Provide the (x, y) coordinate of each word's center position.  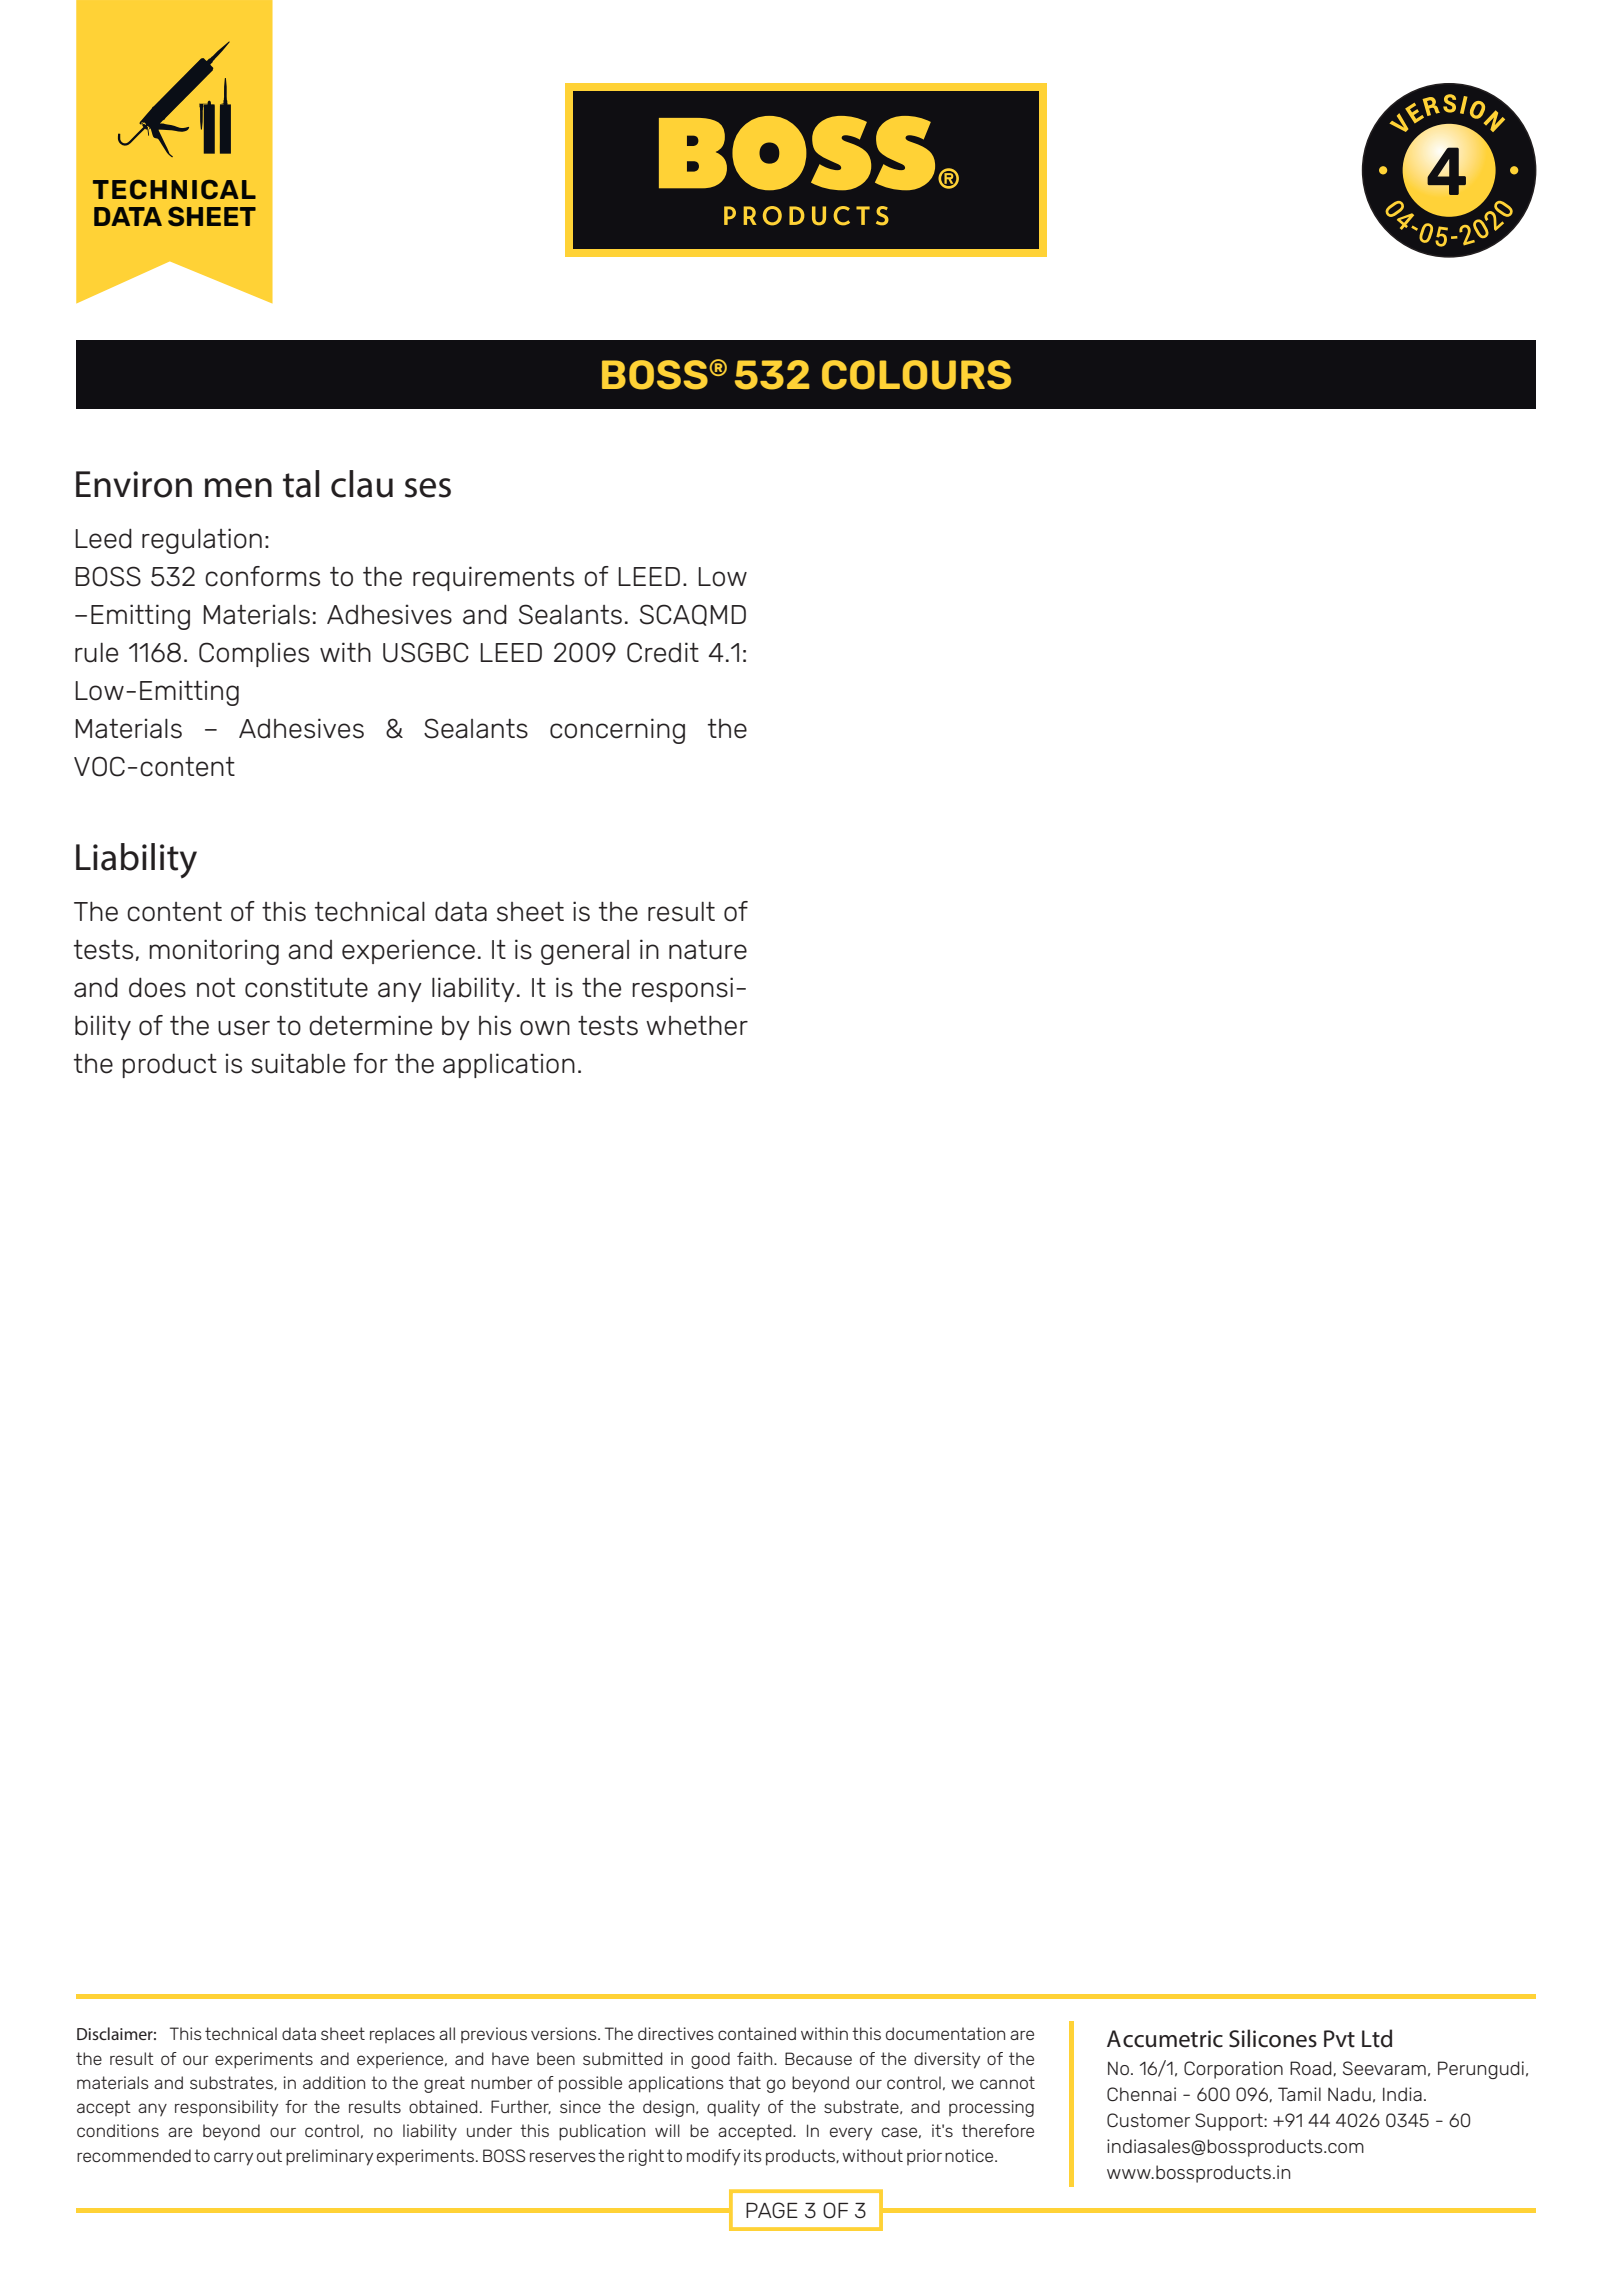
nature (708, 950)
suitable (298, 1063)
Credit (663, 652)
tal (301, 484)
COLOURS (916, 375)
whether (697, 1025)
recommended (134, 2155)
